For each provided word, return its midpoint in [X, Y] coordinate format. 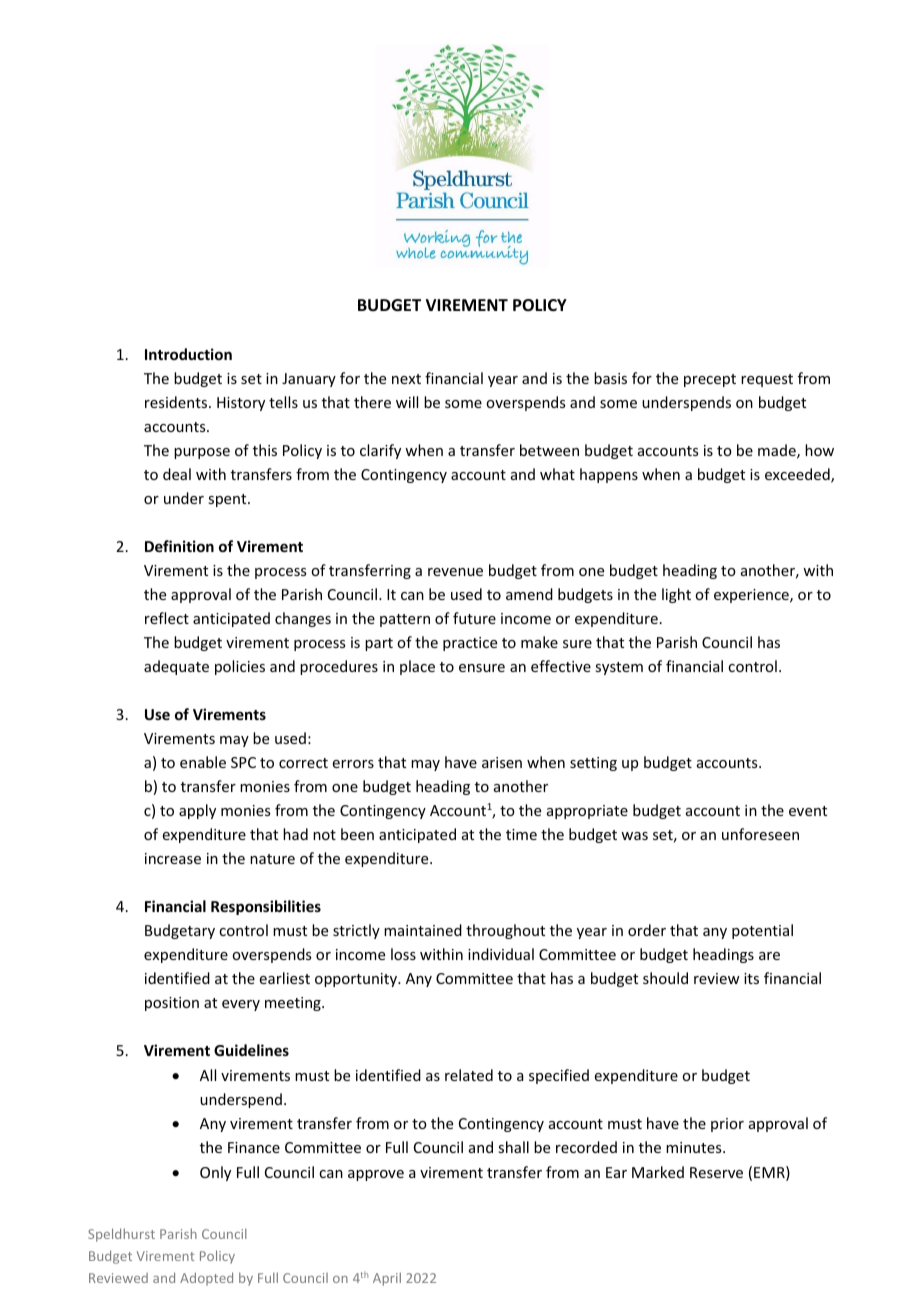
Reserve [716, 1172]
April [387, 1279]
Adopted [206, 1279]
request [767, 380]
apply [197, 811]
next [406, 379]
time [521, 834]
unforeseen [760, 834]
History [241, 404]
